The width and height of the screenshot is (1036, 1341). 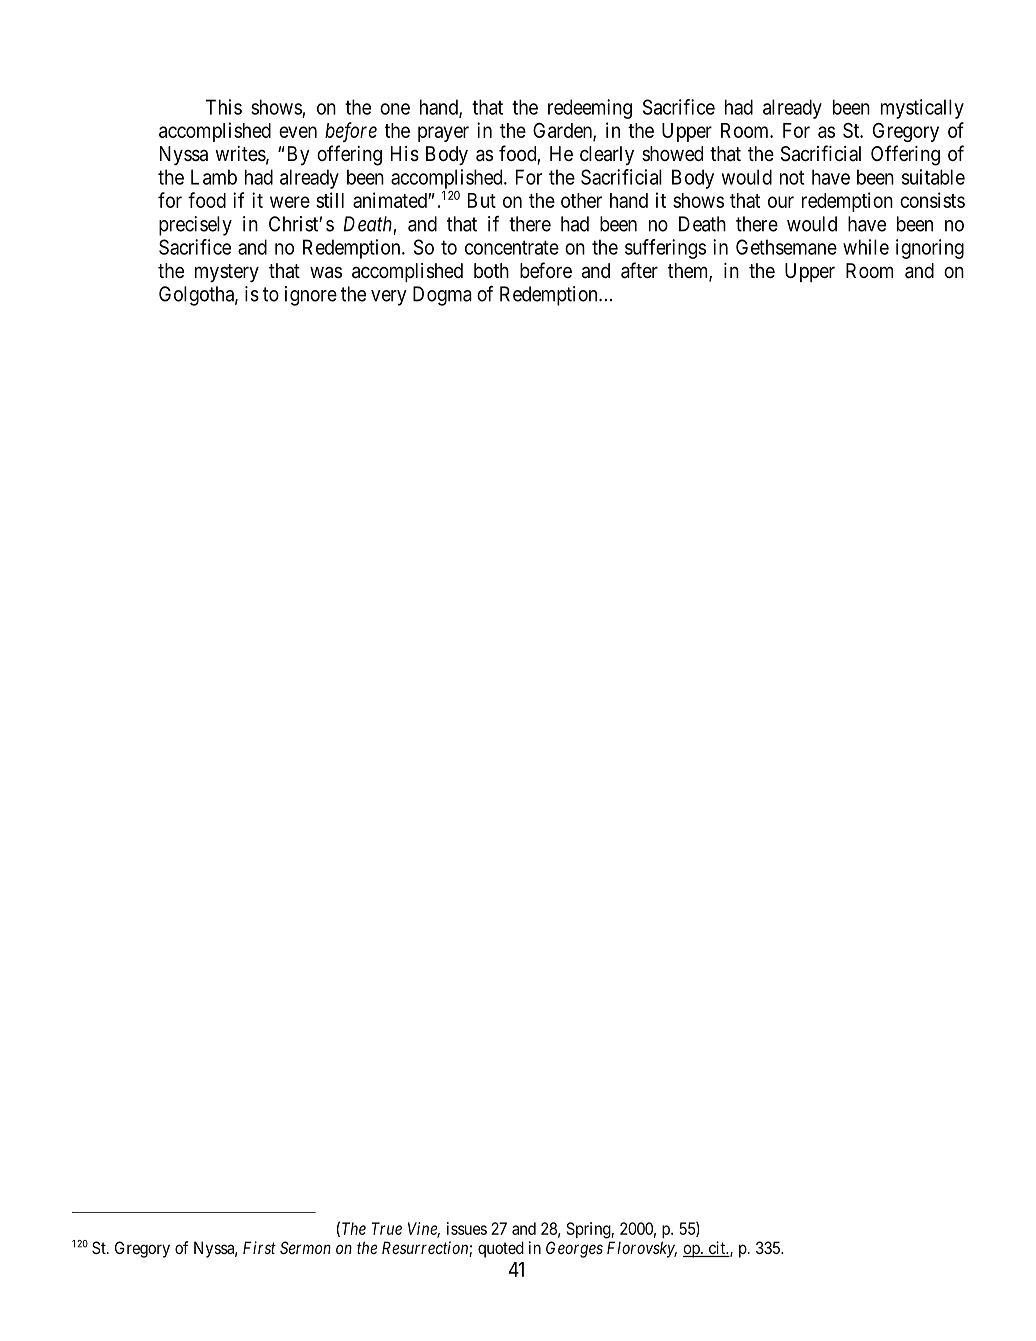 I want to click on Georges, so click(x=574, y=1249).
